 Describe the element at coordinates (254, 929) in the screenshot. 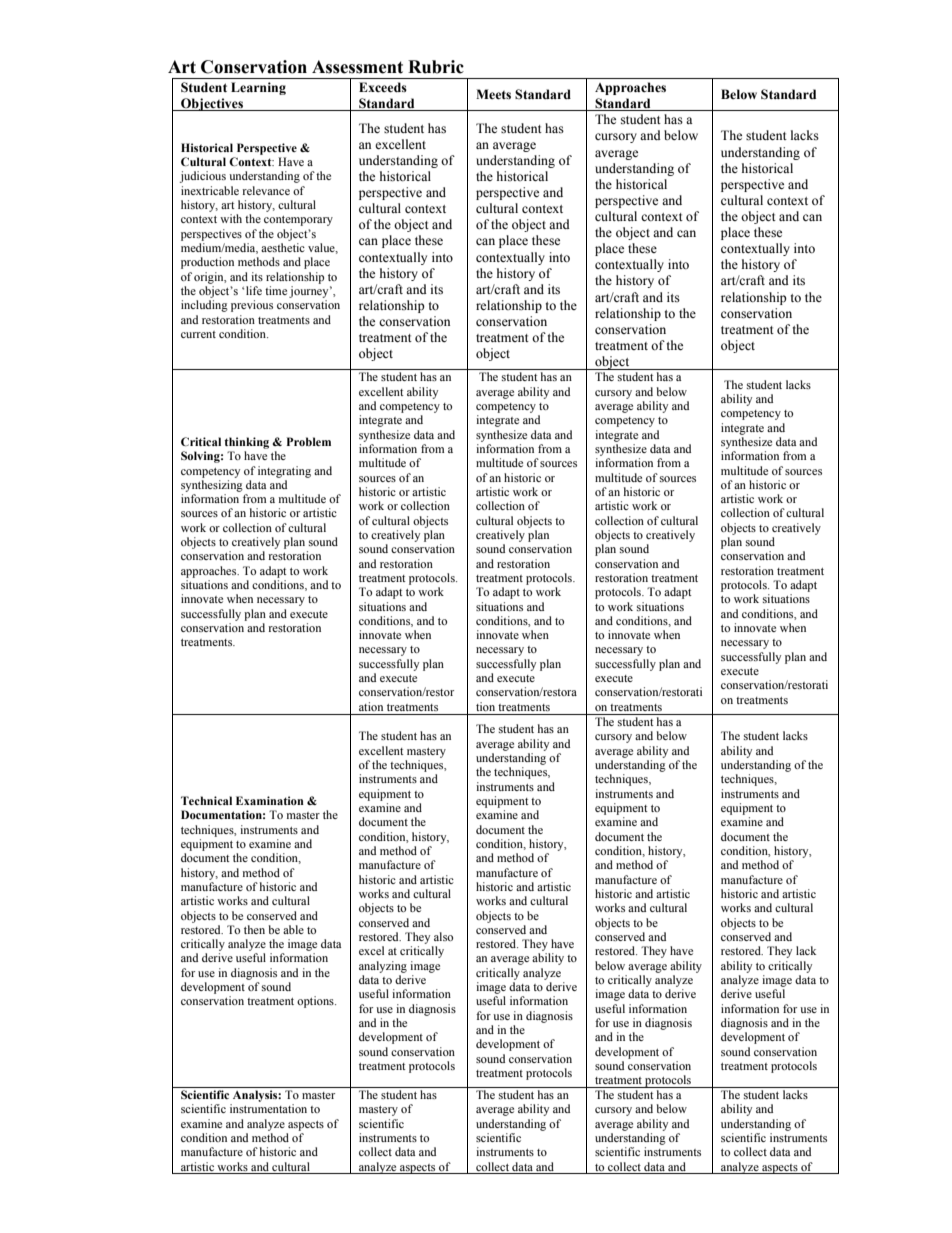

I see `then` at that location.
